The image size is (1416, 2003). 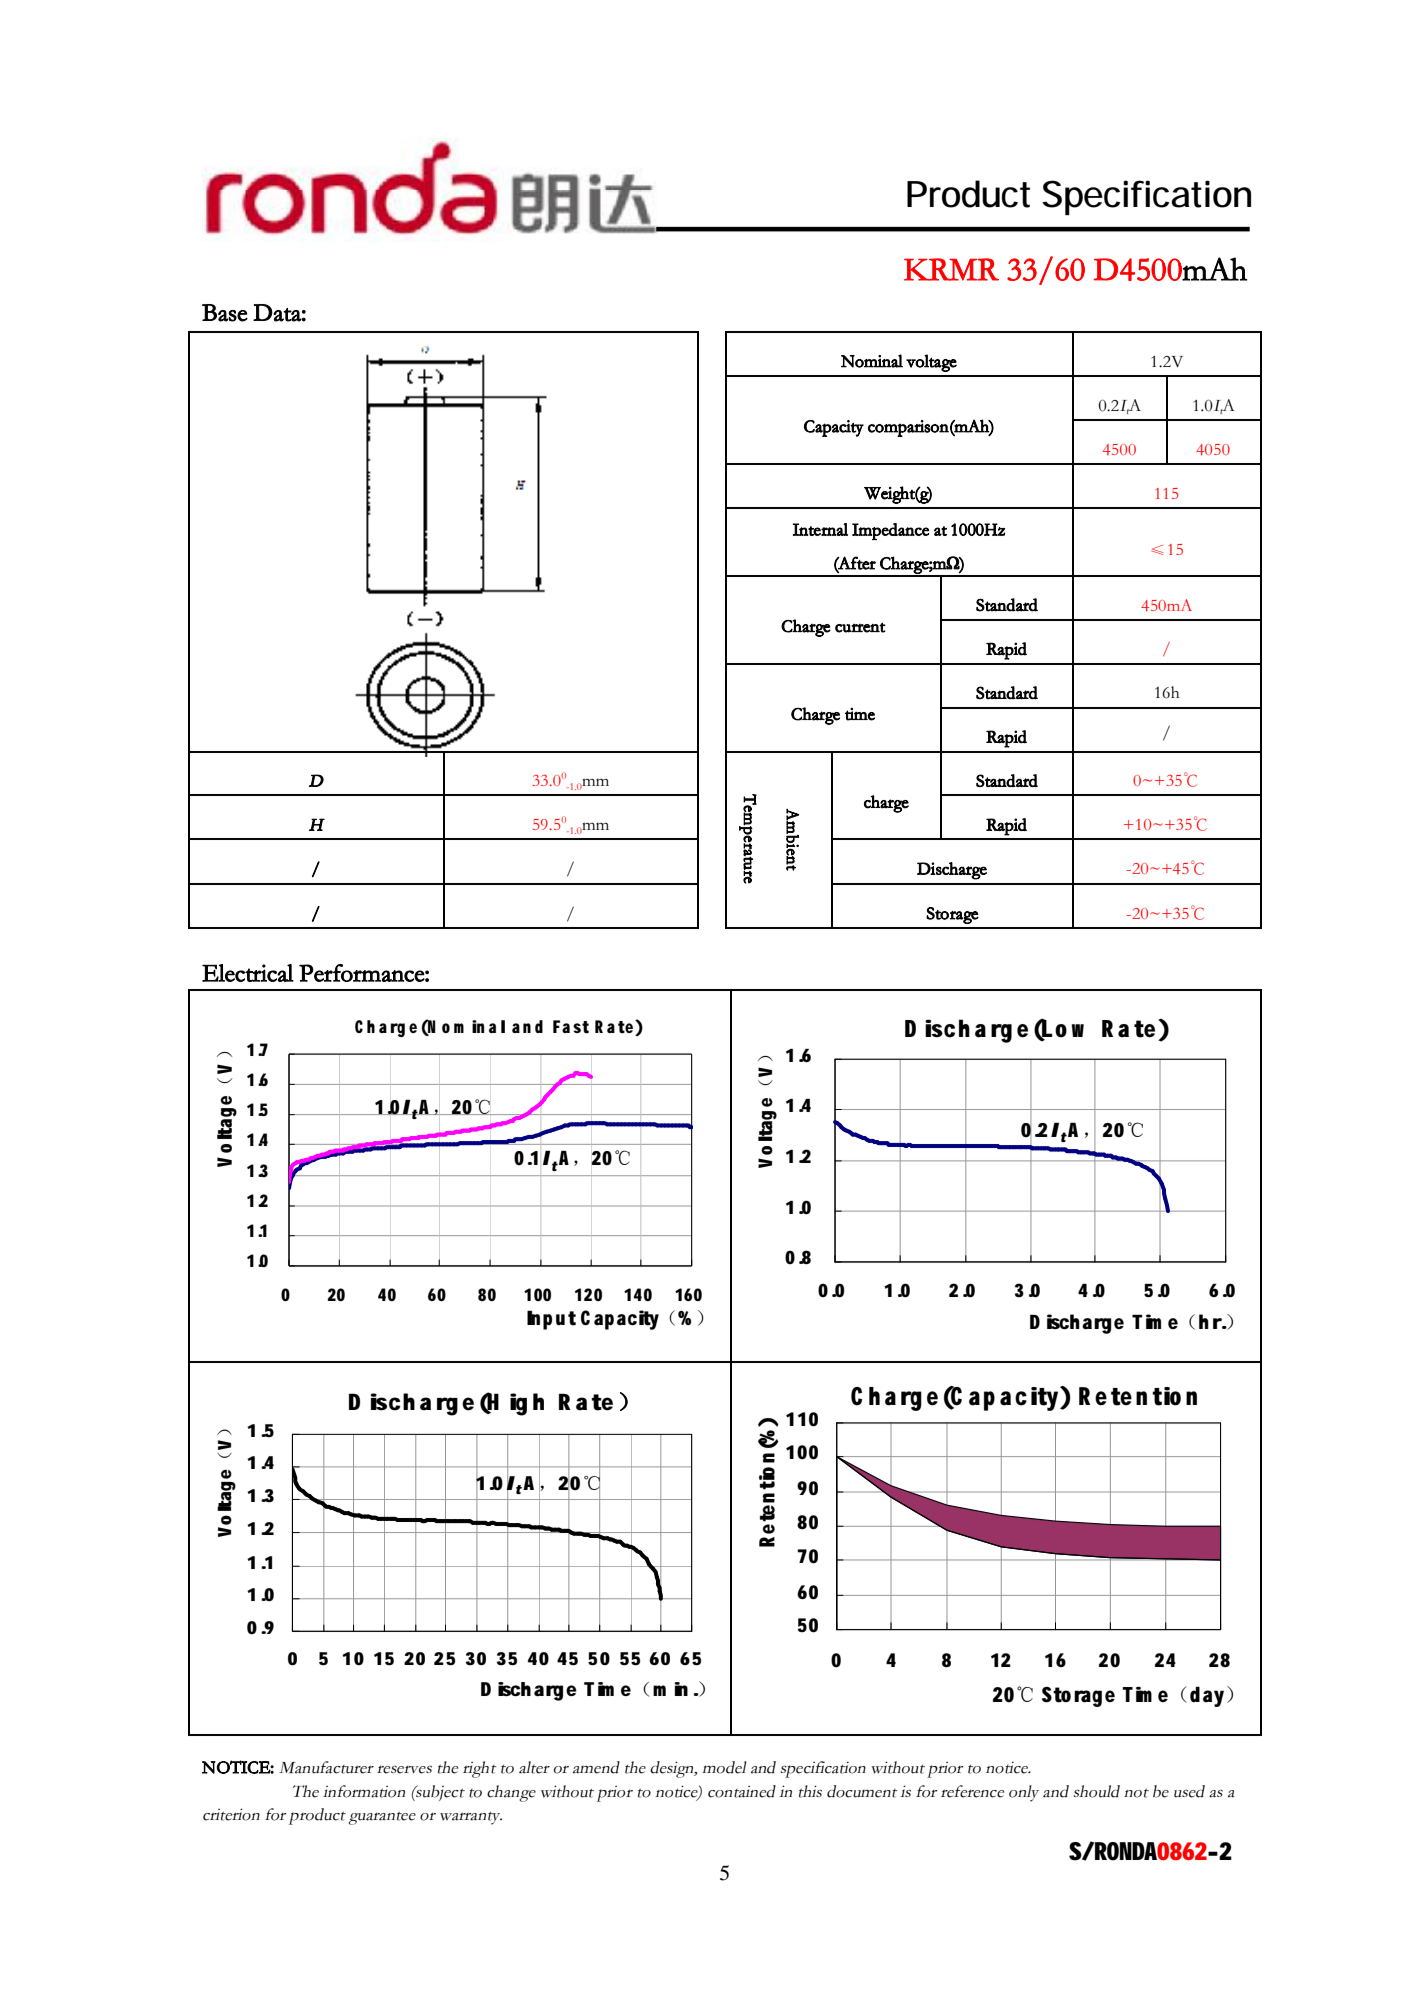 I want to click on Storage, so click(x=952, y=915).
